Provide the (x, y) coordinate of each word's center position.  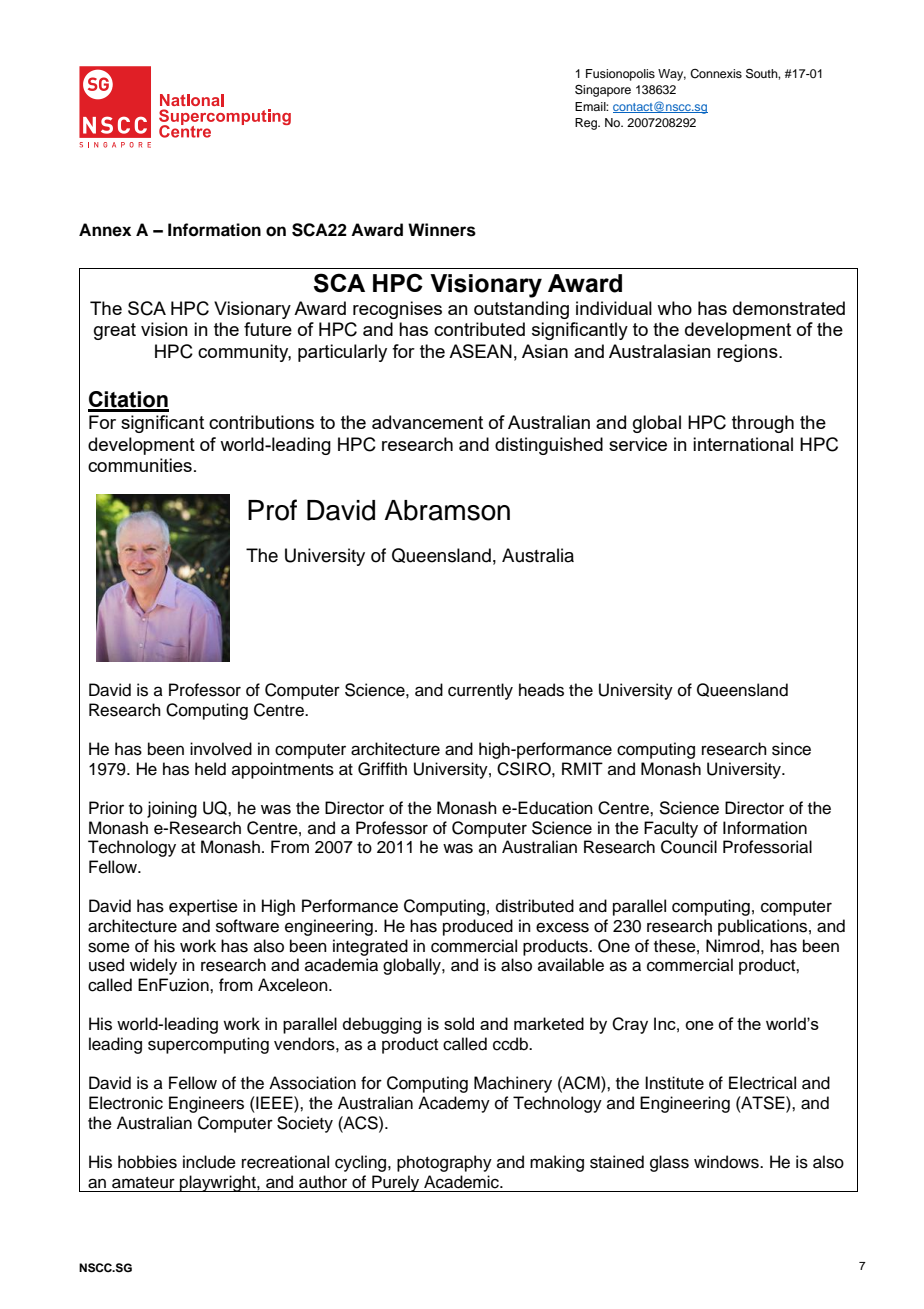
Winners (442, 230)
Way (672, 75)
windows (727, 1162)
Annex (105, 230)
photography (444, 1163)
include (209, 1162)
